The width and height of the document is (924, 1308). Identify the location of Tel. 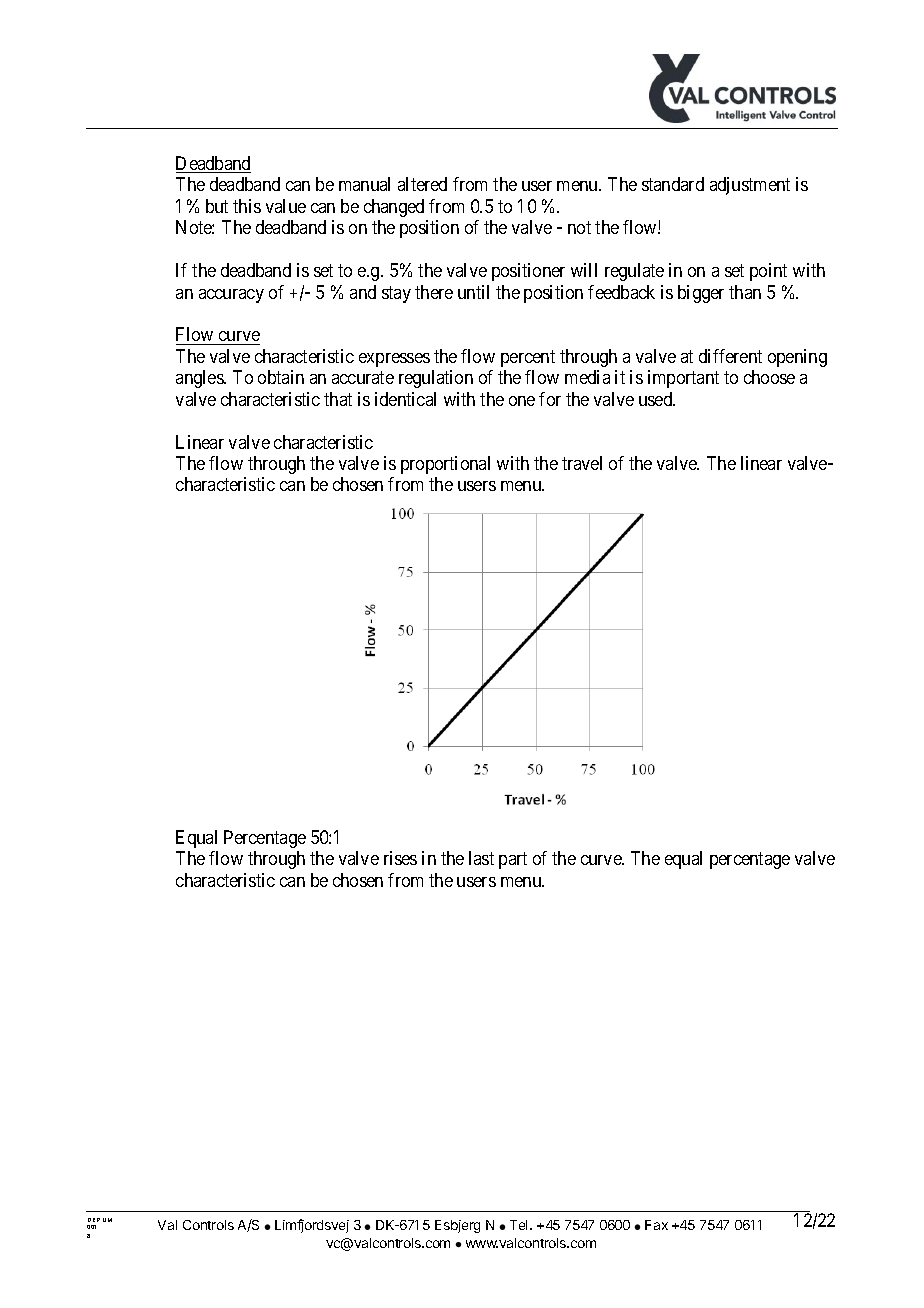
(520, 1225).
